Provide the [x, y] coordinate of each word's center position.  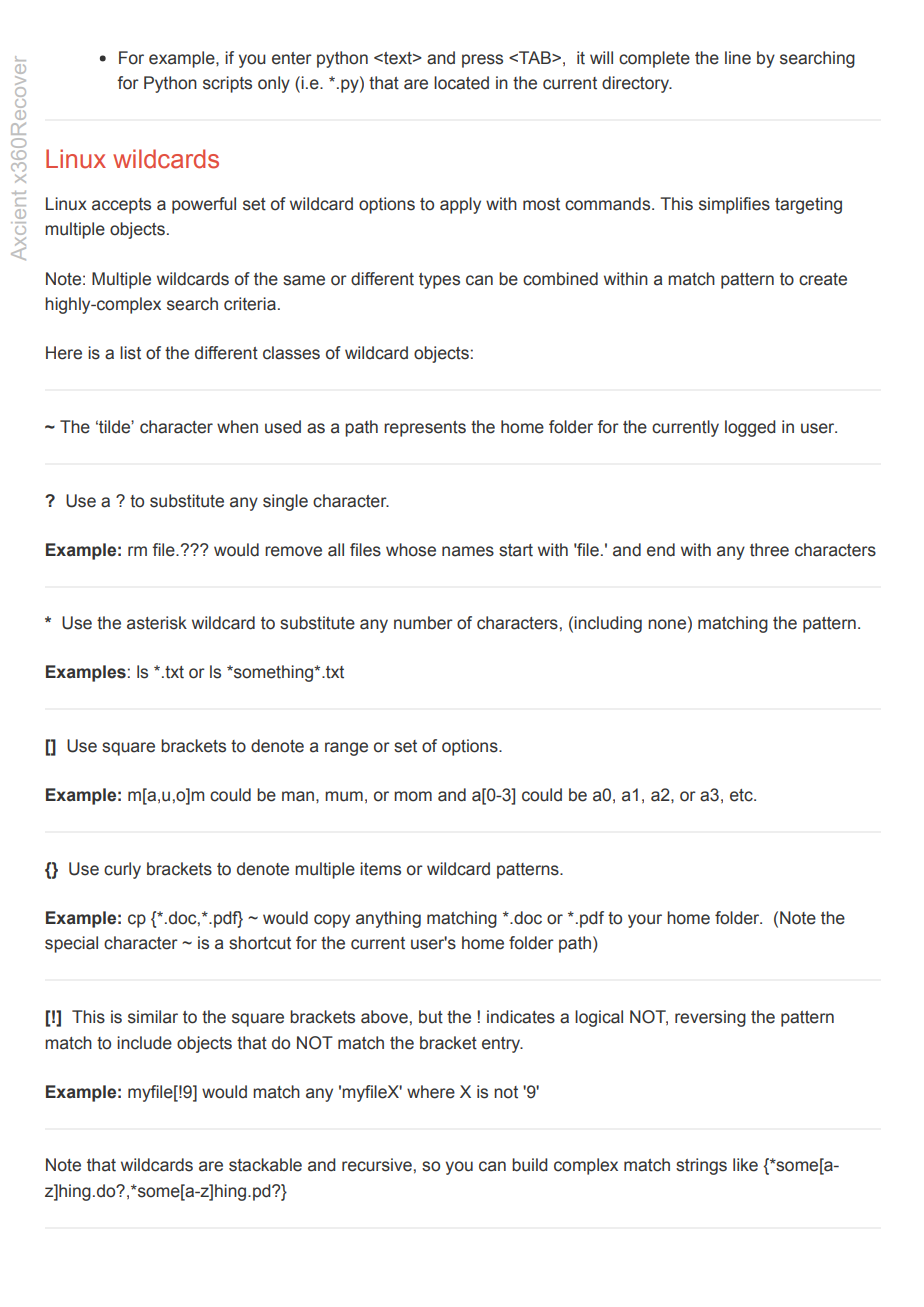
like [745, 1165]
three [769, 550]
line [738, 58]
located [461, 83]
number [423, 623]
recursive [377, 1165]
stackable [265, 1165]
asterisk [157, 623]
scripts [227, 84]
